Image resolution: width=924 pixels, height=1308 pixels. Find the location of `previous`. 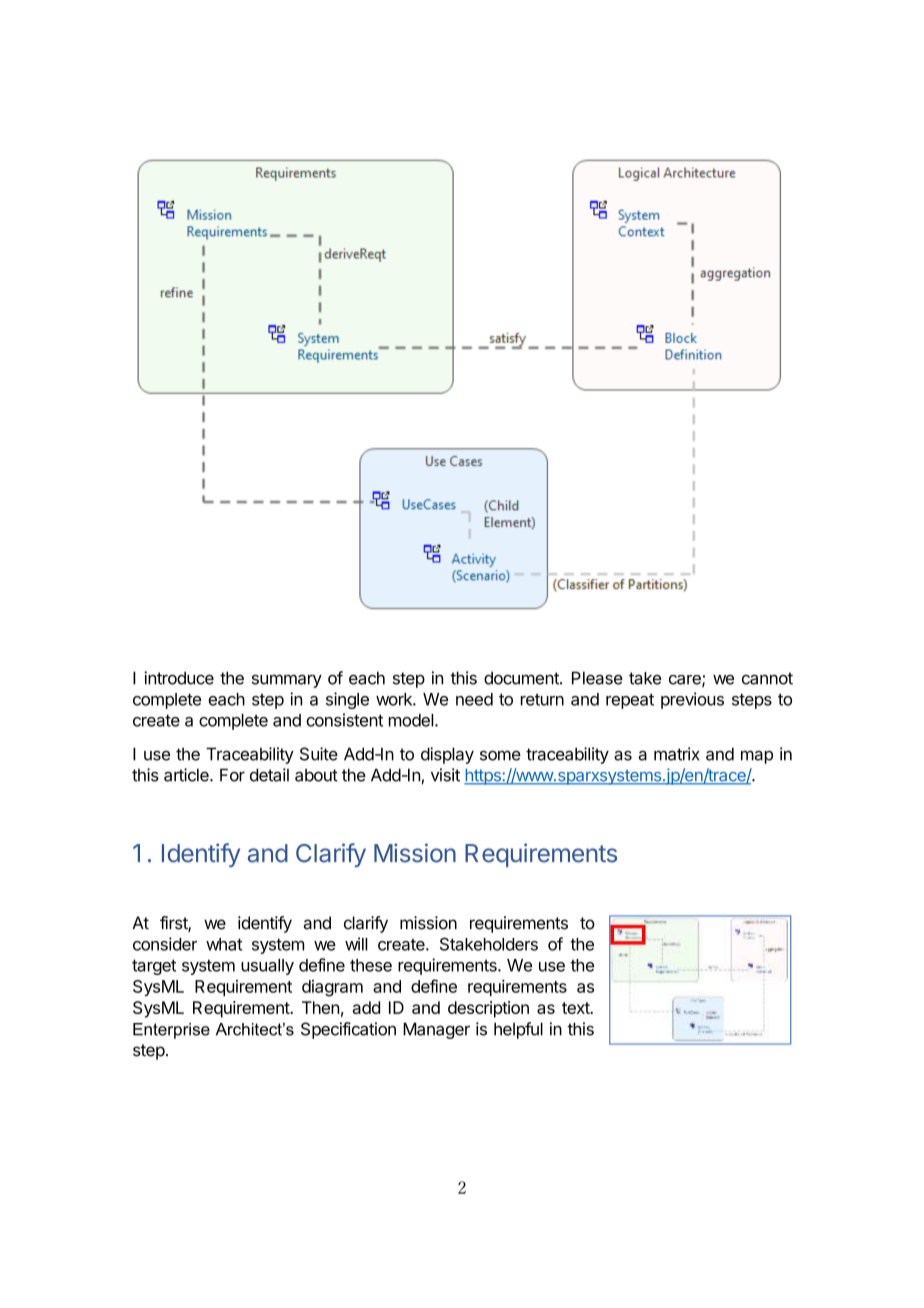

previous is located at coordinates (692, 700).
